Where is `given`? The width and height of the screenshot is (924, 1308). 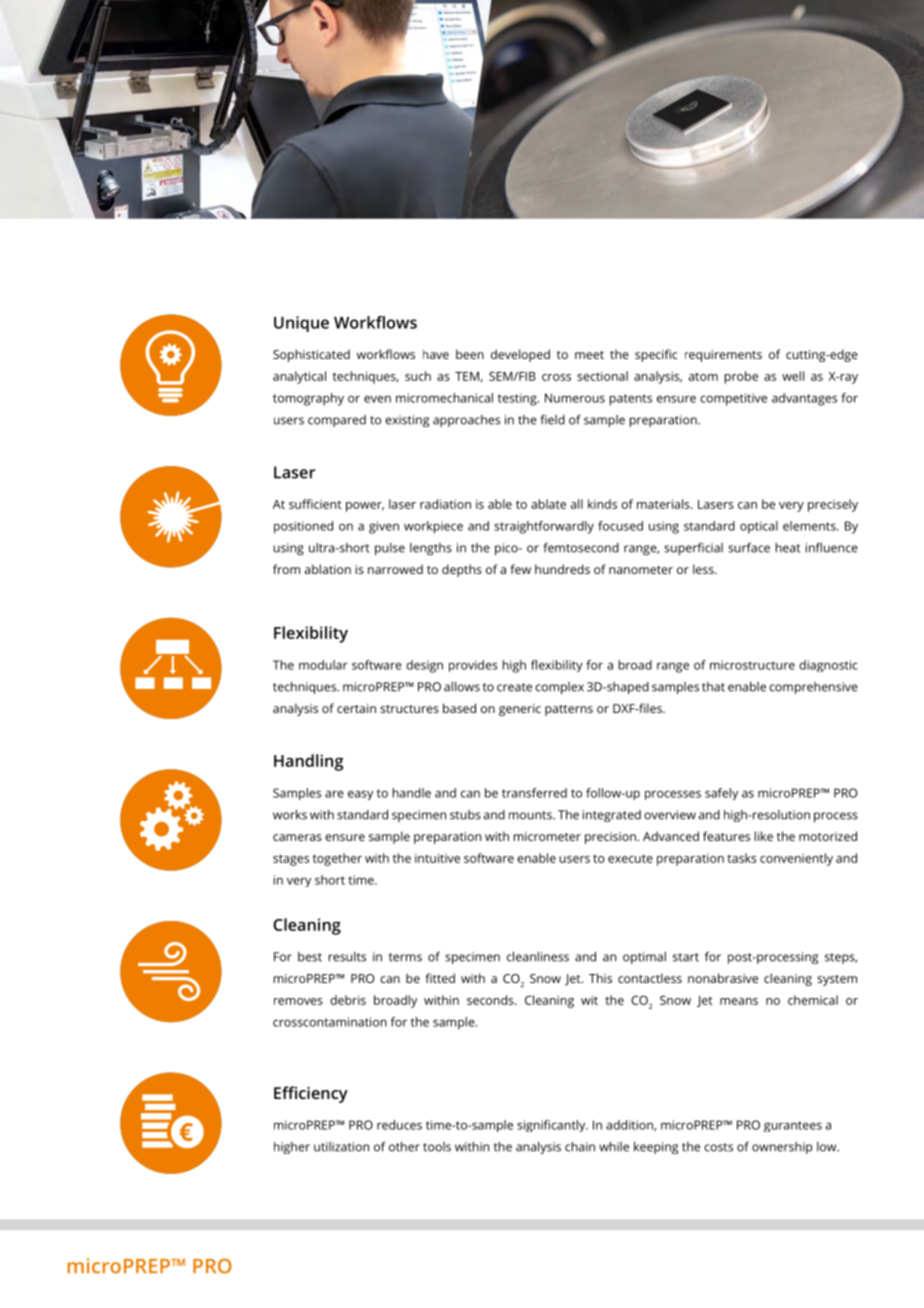 given is located at coordinates (384, 527).
